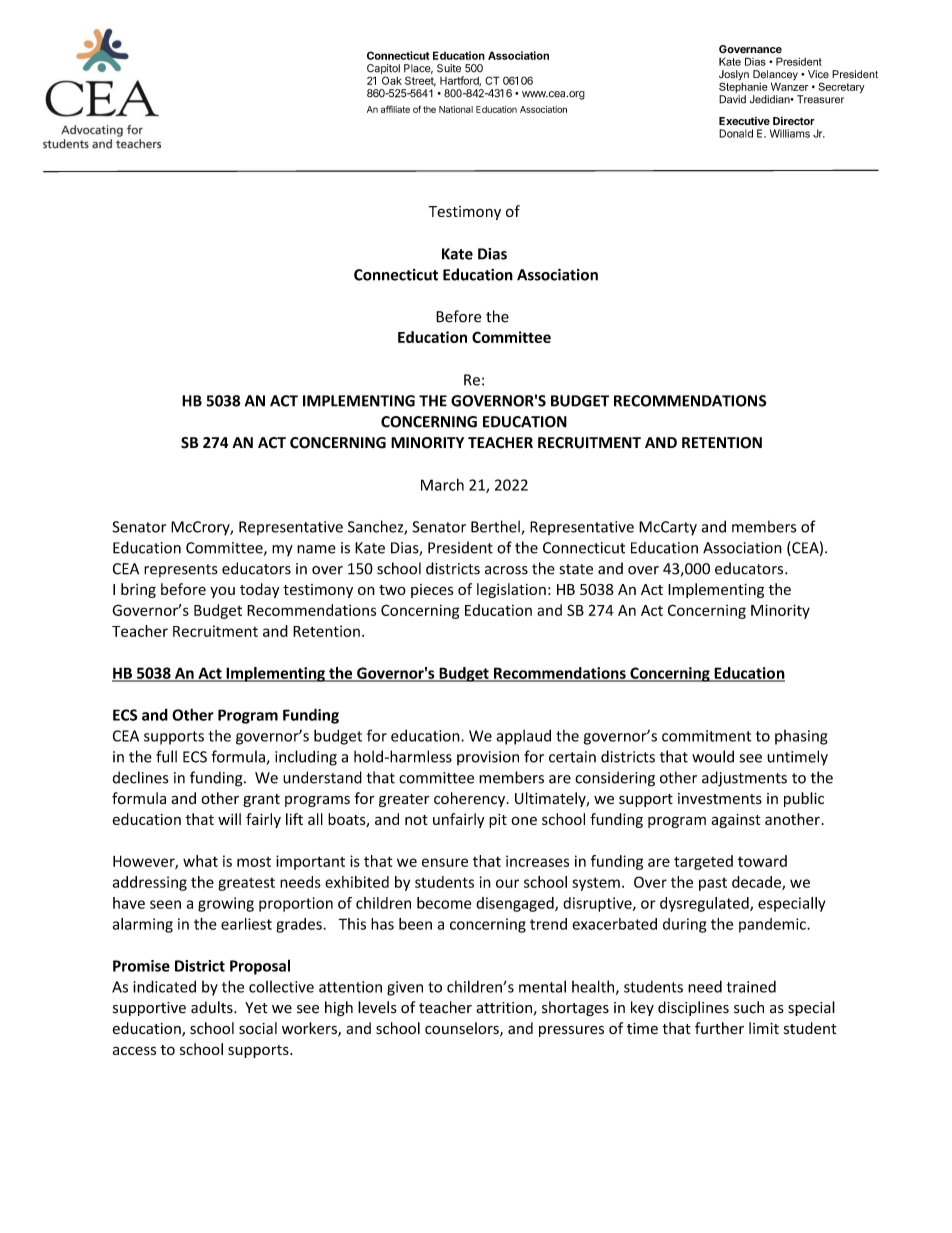 The image size is (952, 1233). Describe the element at coordinates (471, 799) in the screenshot. I see `coherency` at that location.
